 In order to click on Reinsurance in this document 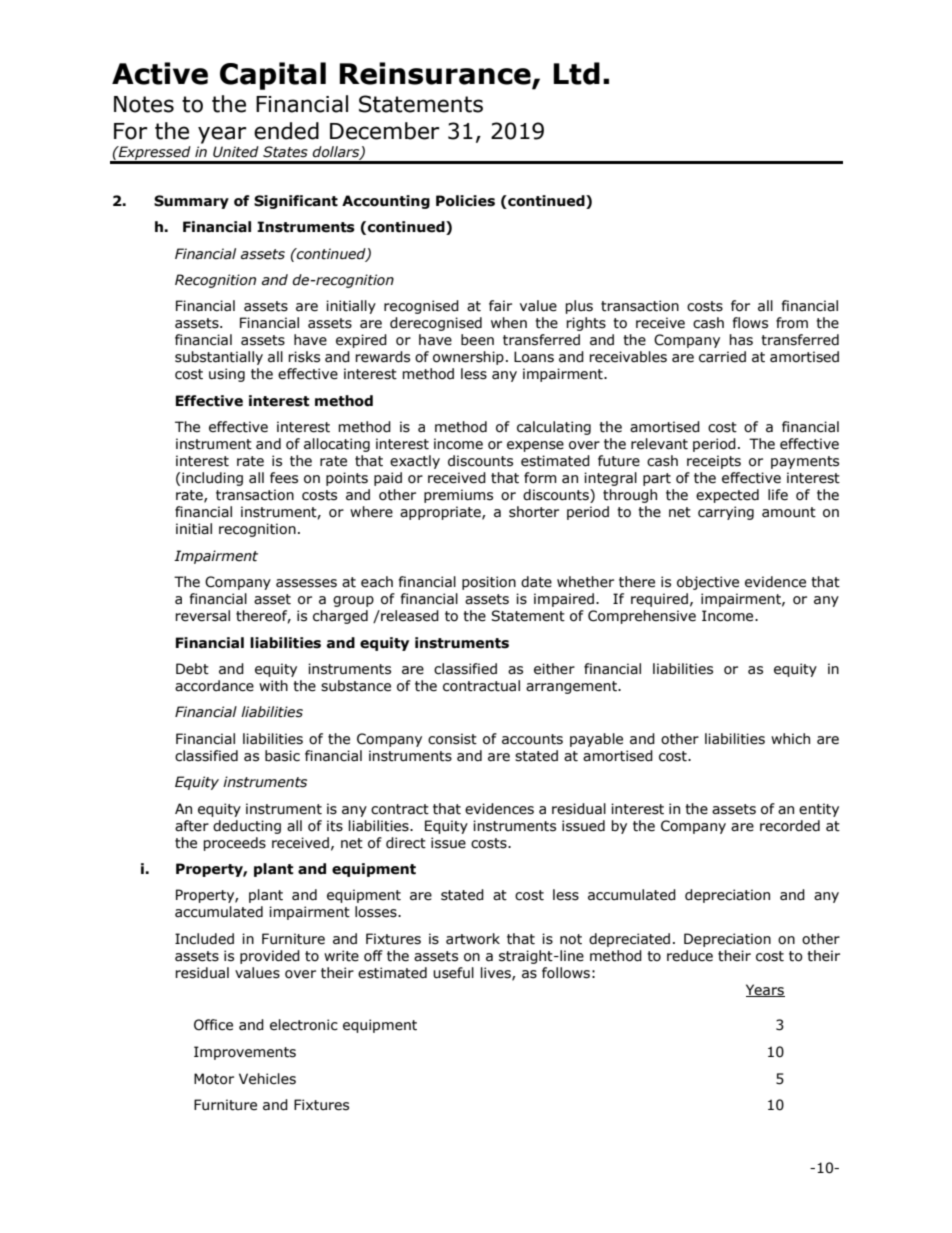, I will do `click(436, 74)`.
